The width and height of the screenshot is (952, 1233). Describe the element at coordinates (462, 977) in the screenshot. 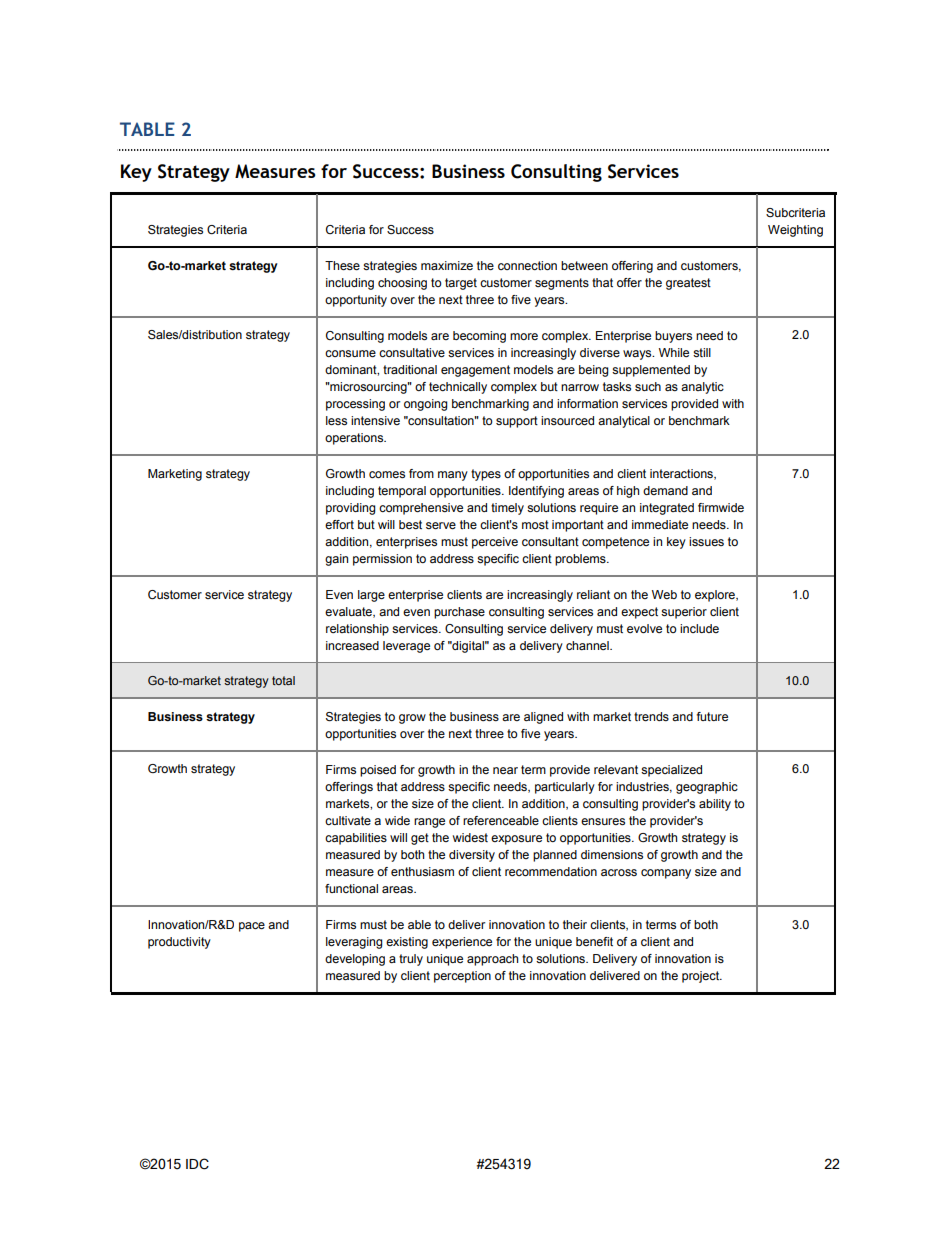

I see `perception` at that location.
